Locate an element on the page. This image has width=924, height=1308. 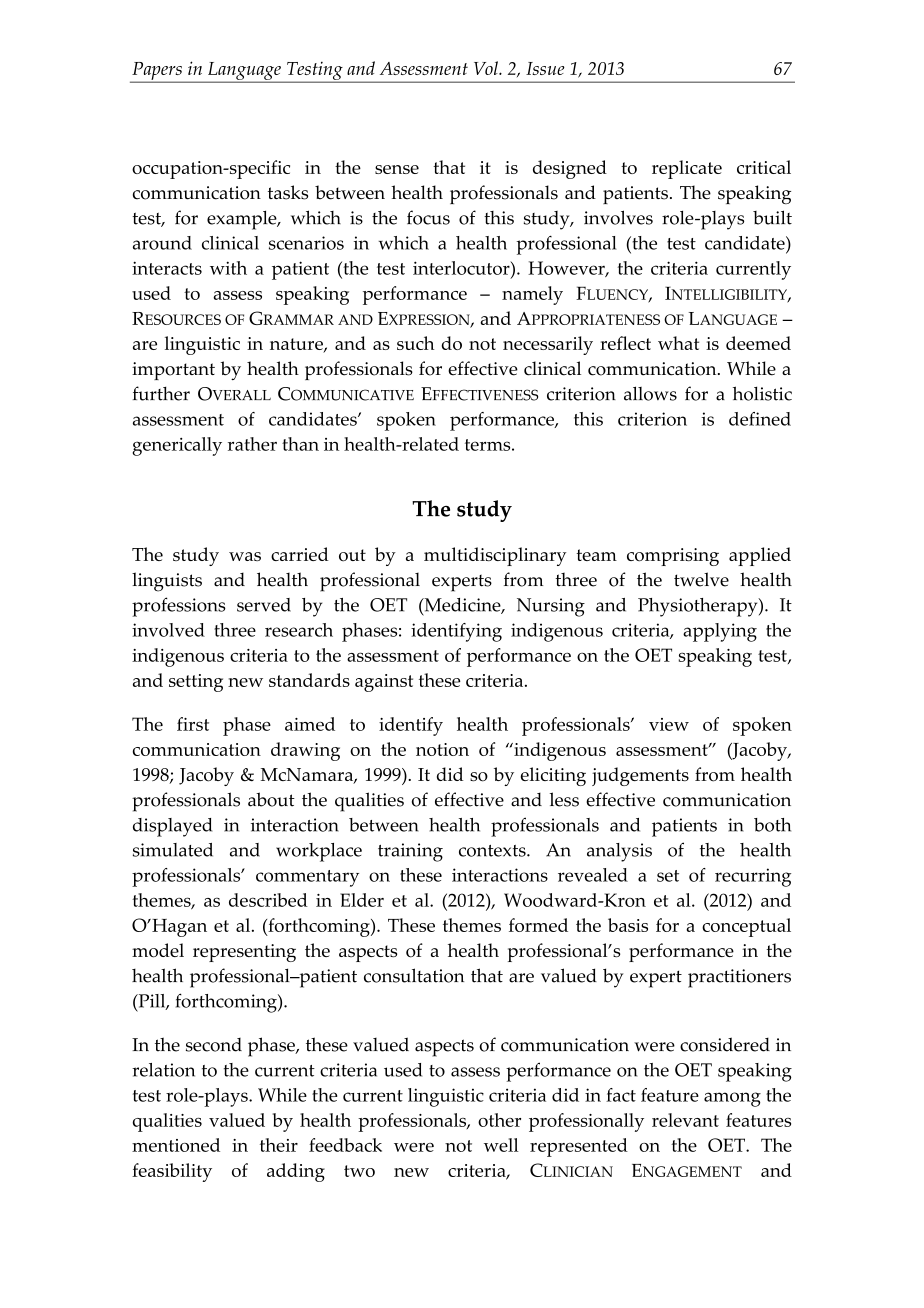
their is located at coordinates (279, 1145).
